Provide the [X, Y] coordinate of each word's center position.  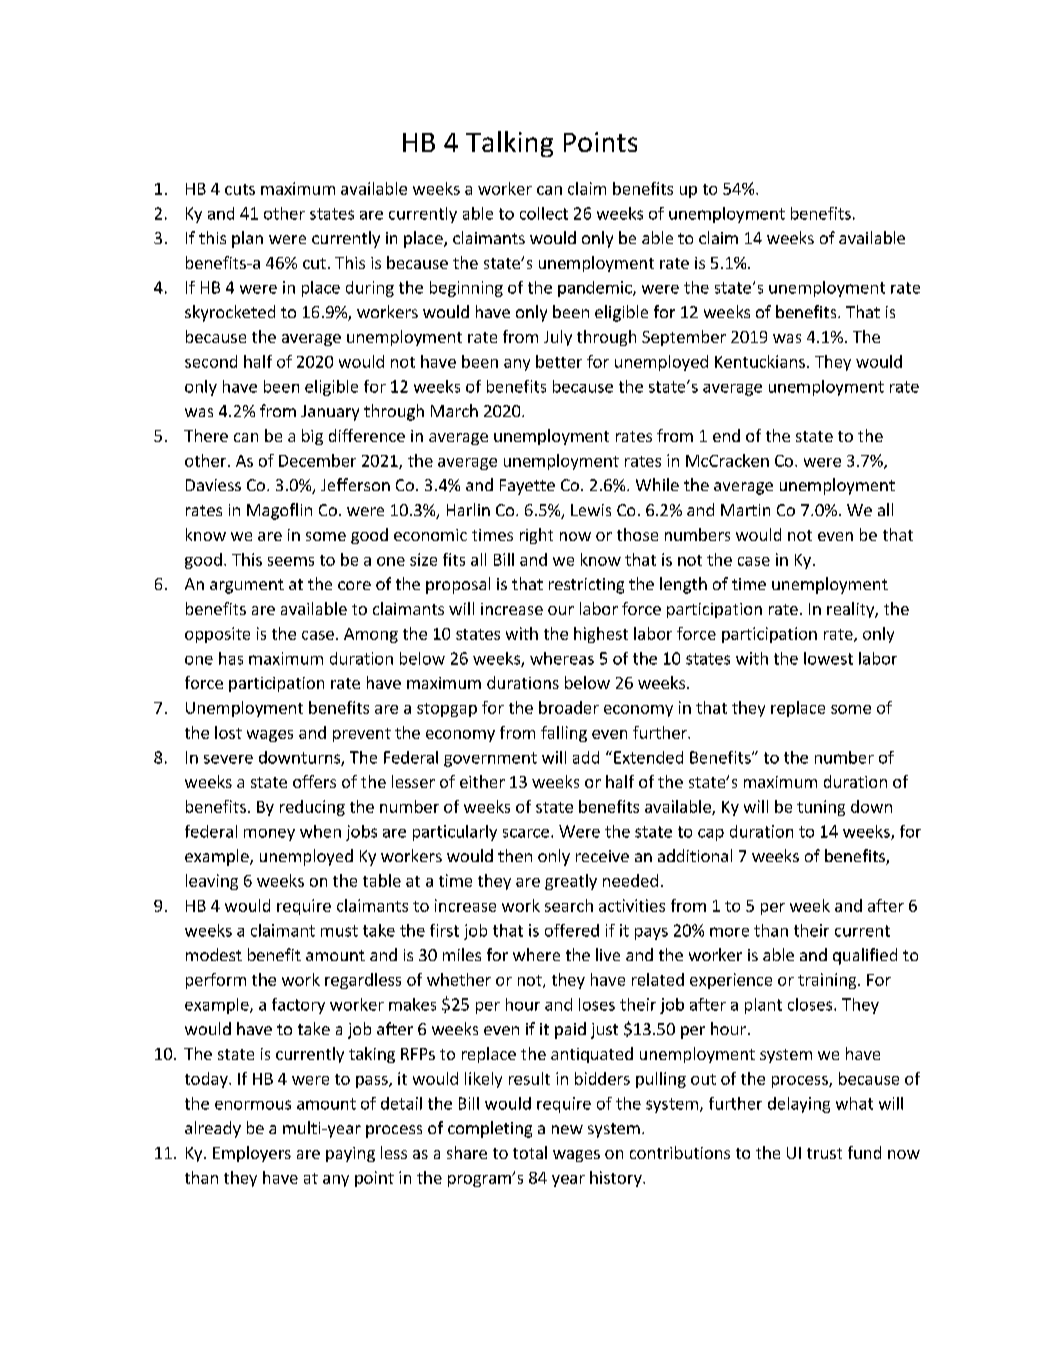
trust [824, 1153]
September [684, 338]
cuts [240, 189]
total [530, 1152]
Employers [252, 1154]
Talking [509, 144]
